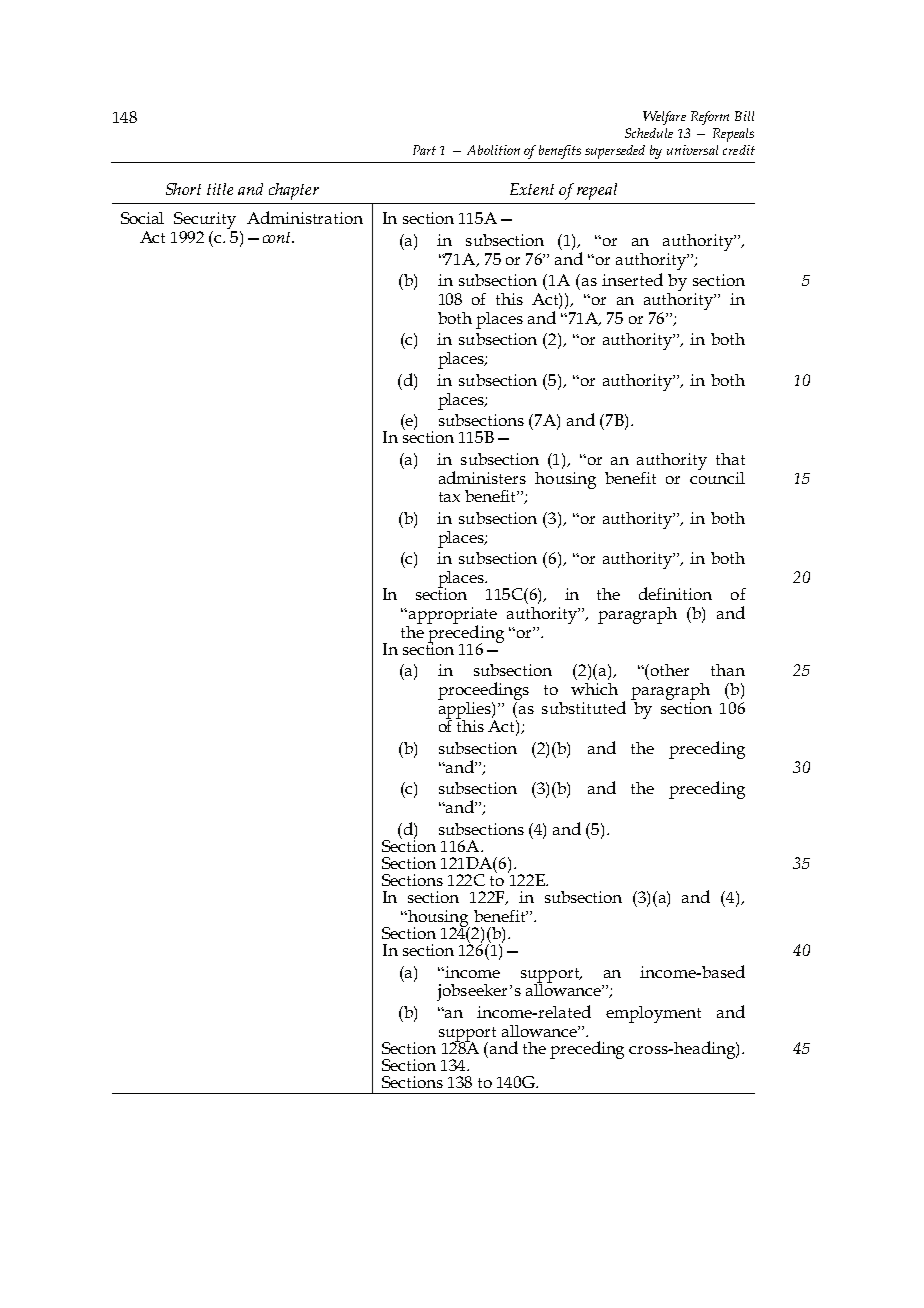  Describe the element at coordinates (730, 459) in the screenshot. I see `that` at that location.
